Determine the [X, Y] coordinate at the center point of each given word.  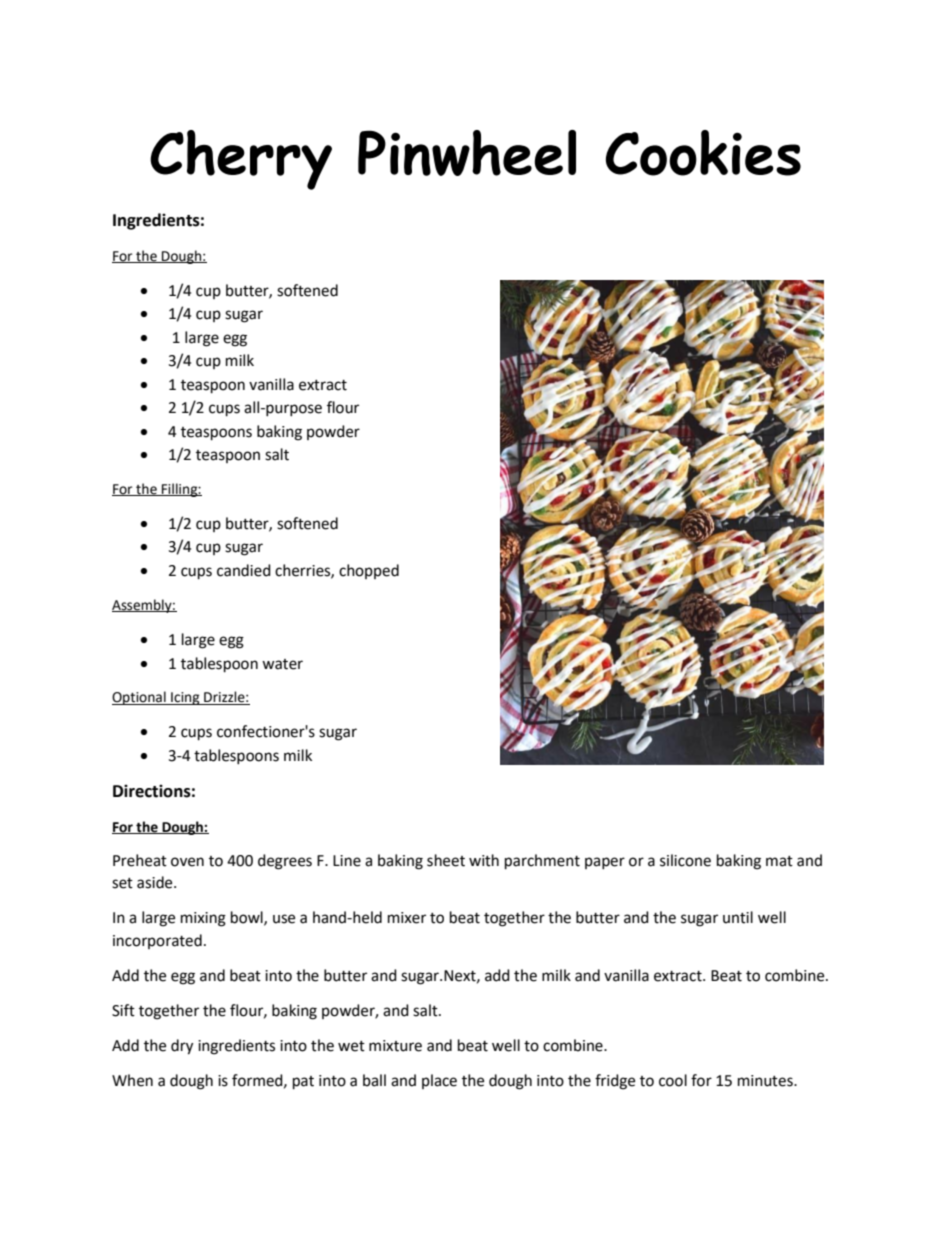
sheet [446, 860]
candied [244, 570]
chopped [369, 571]
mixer [407, 918]
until [738, 917]
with [484, 860]
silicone [685, 860]
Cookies [703, 153]
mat [779, 861]
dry [182, 1047]
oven [187, 862]
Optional [140, 698]
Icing [185, 698]
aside [156, 882]
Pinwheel [467, 153]
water [282, 664]
